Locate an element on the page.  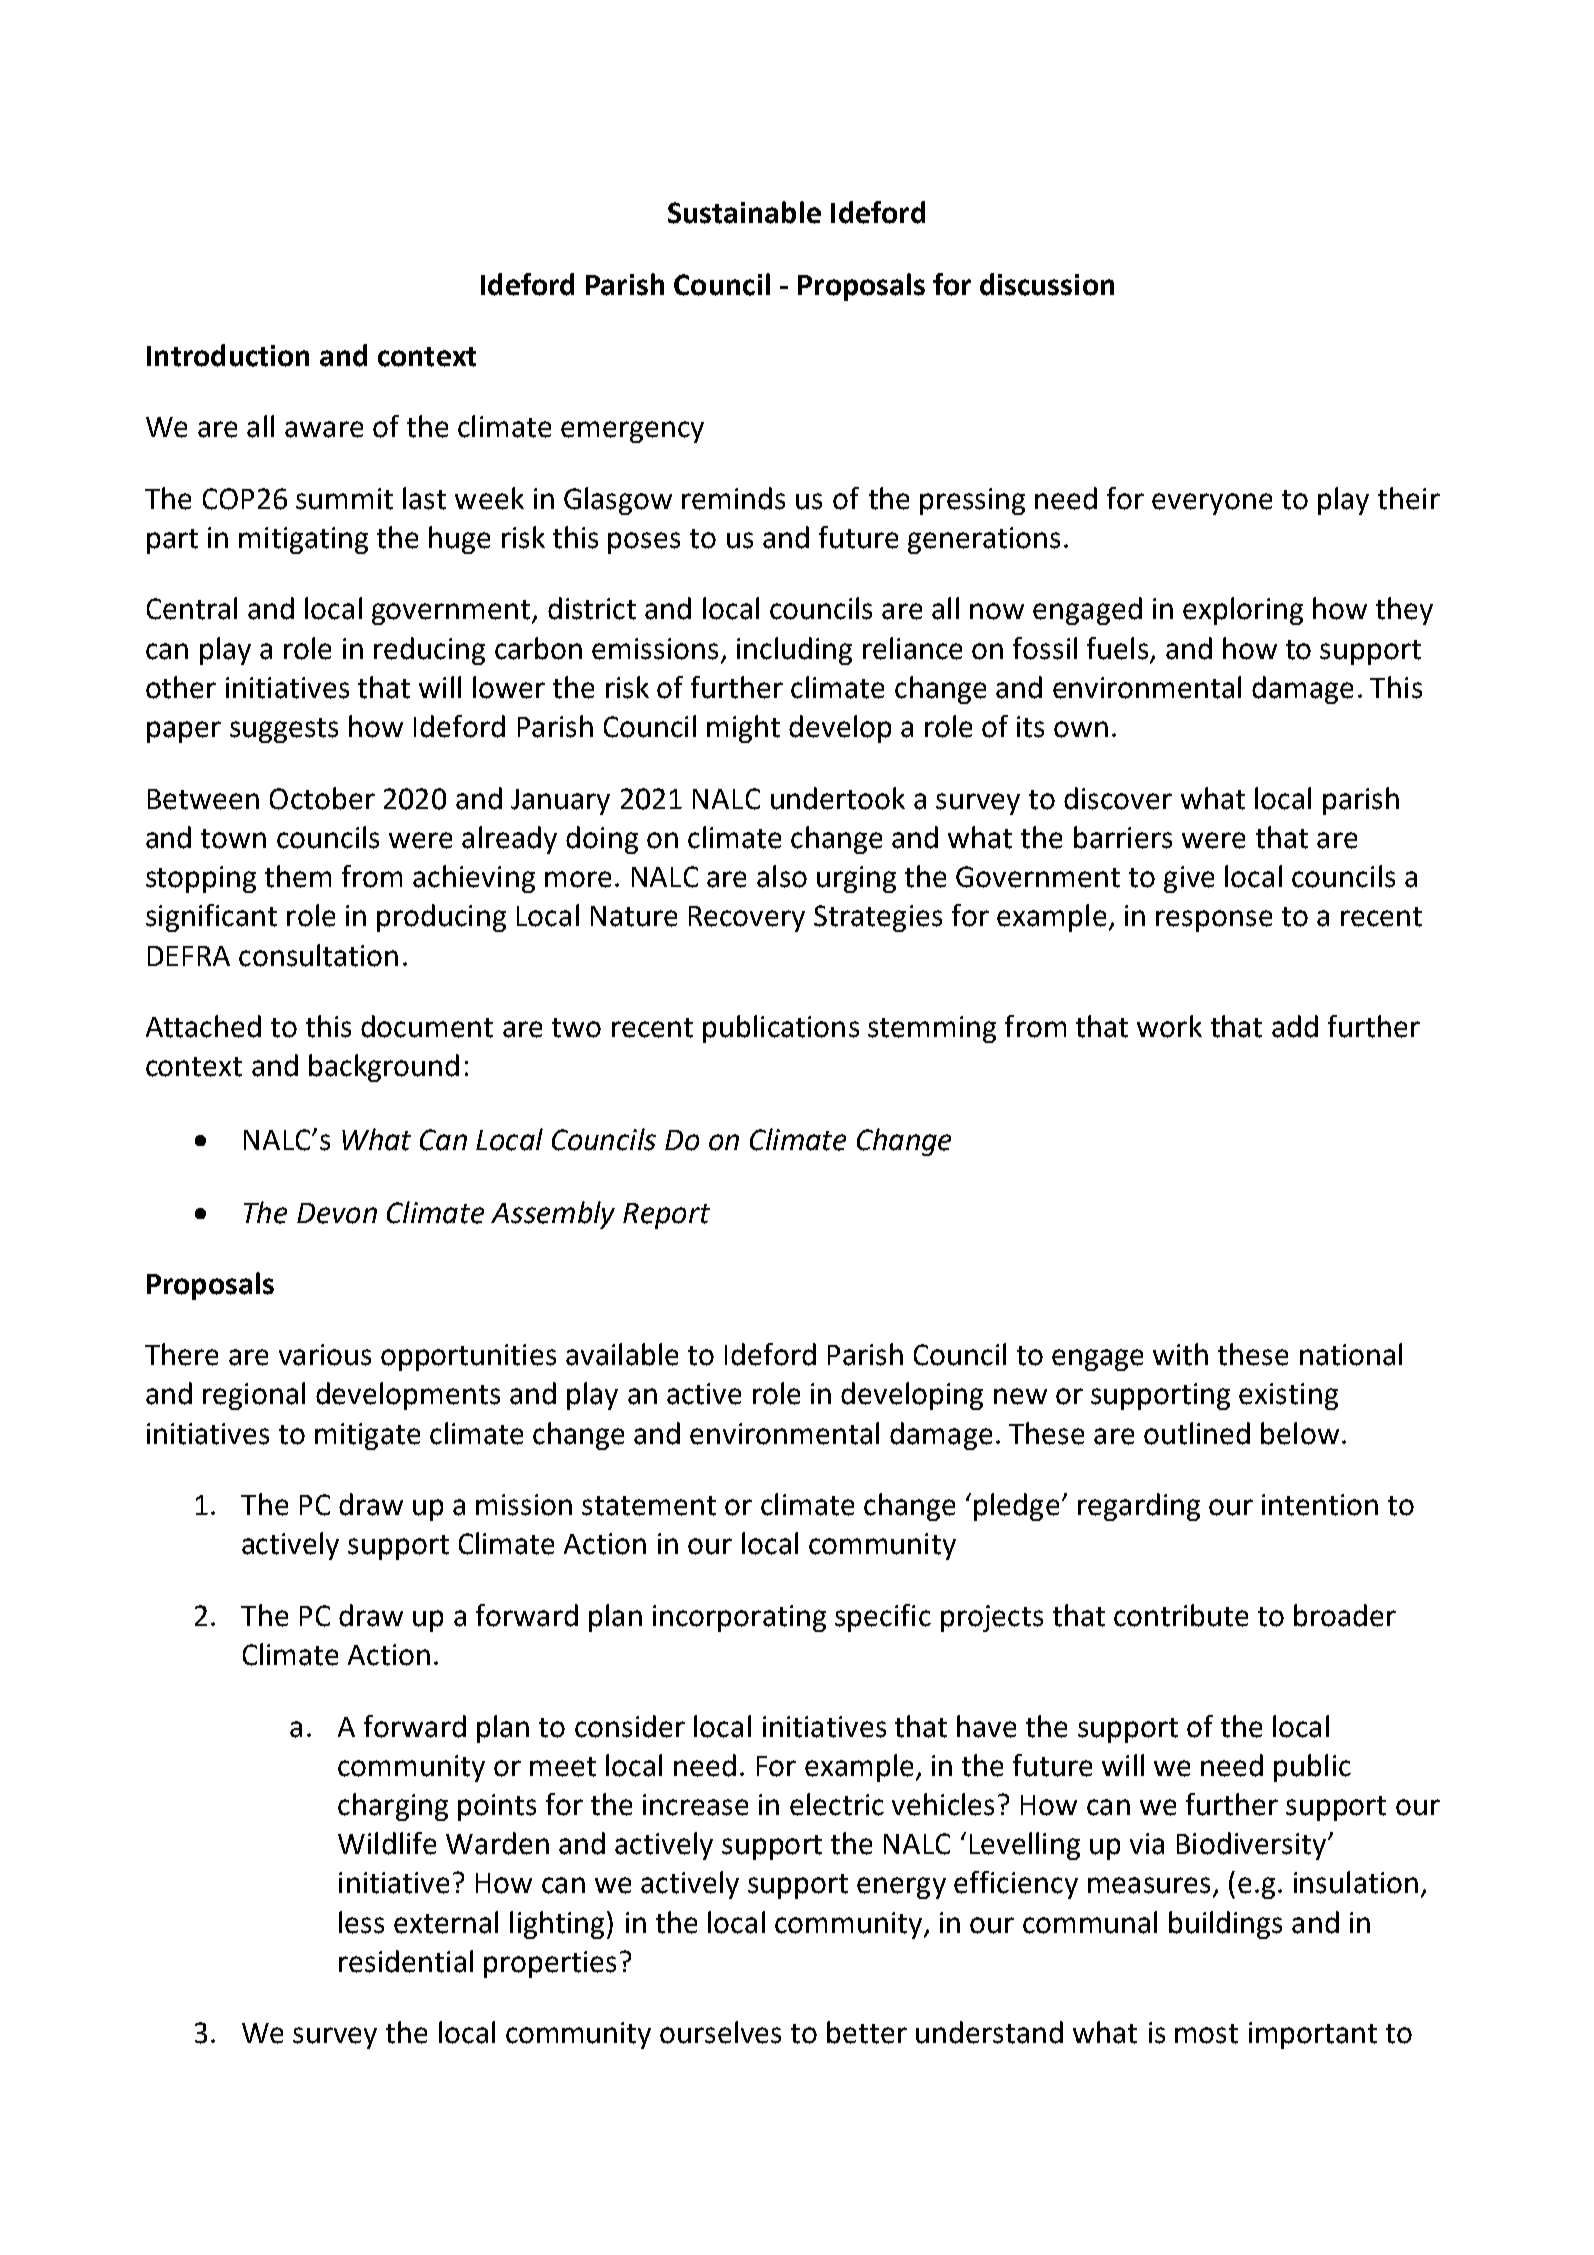
buildings is located at coordinates (1225, 1925).
